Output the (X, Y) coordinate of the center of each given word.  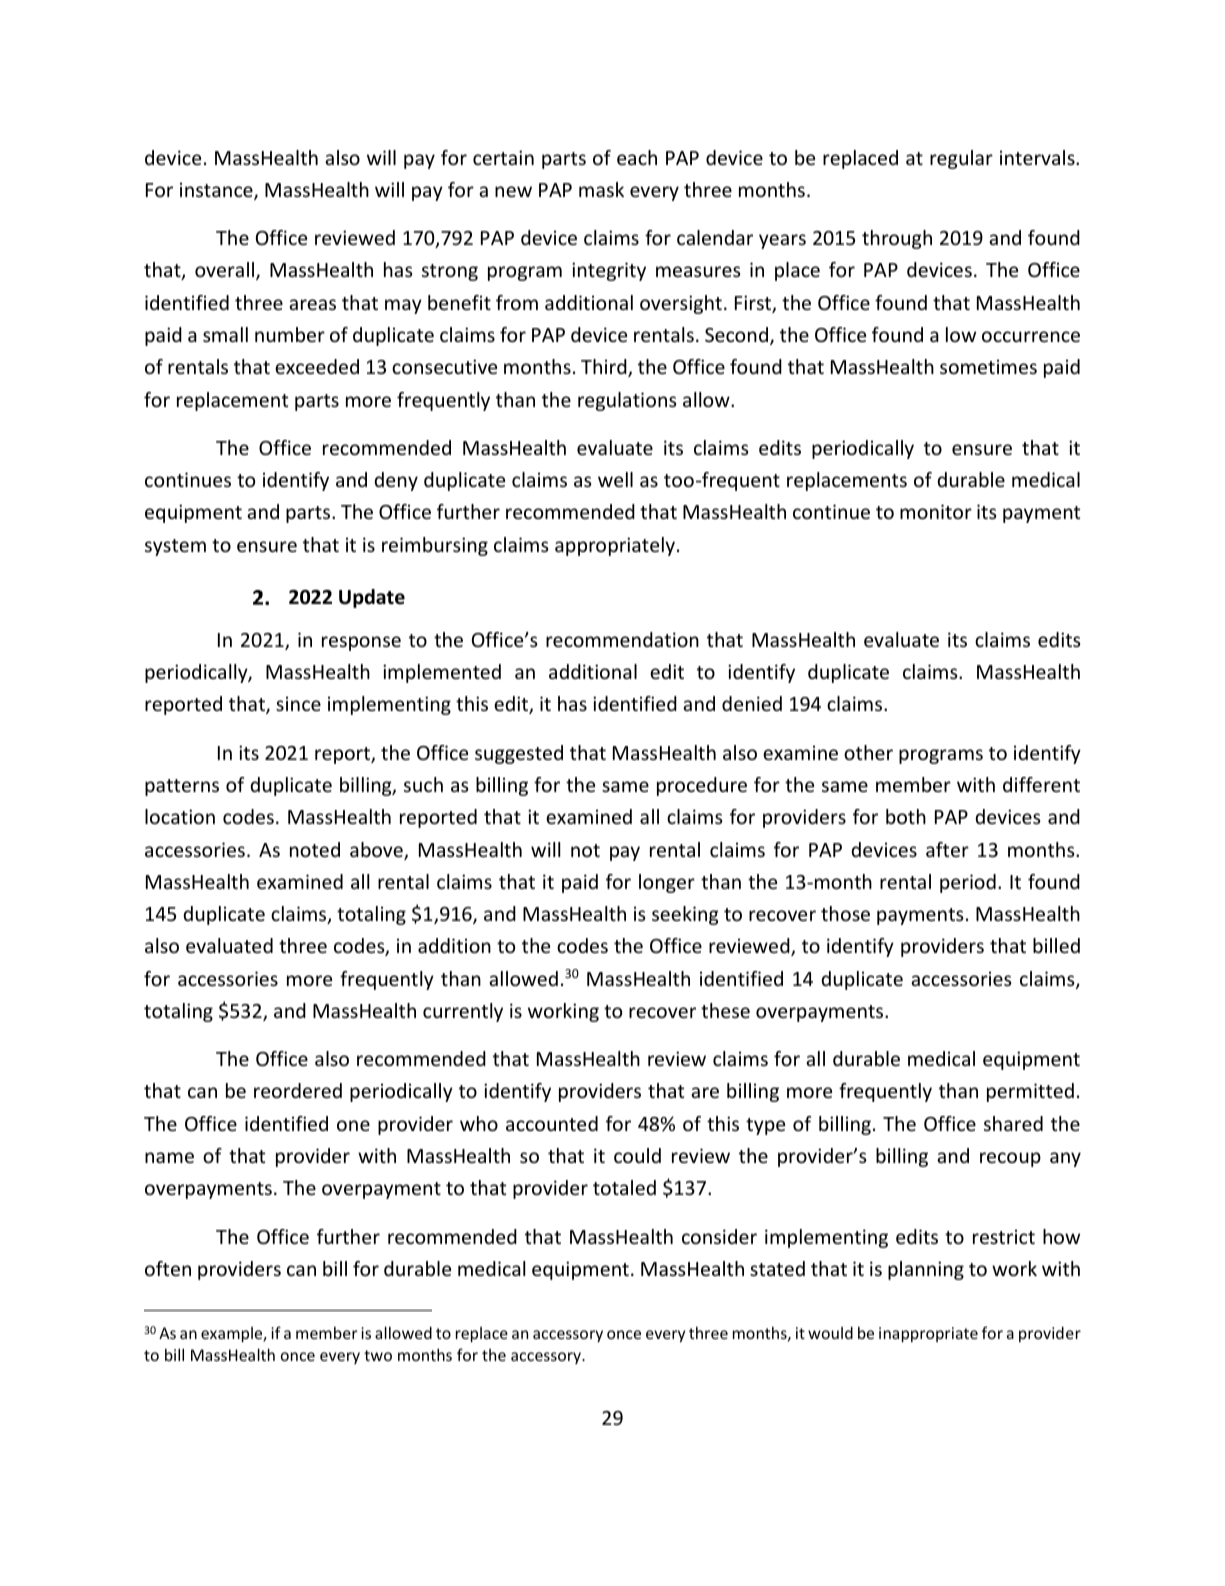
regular (961, 159)
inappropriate (928, 1334)
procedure (702, 786)
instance (217, 191)
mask (601, 189)
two (378, 1355)
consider (719, 1236)
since (298, 703)
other (868, 752)
